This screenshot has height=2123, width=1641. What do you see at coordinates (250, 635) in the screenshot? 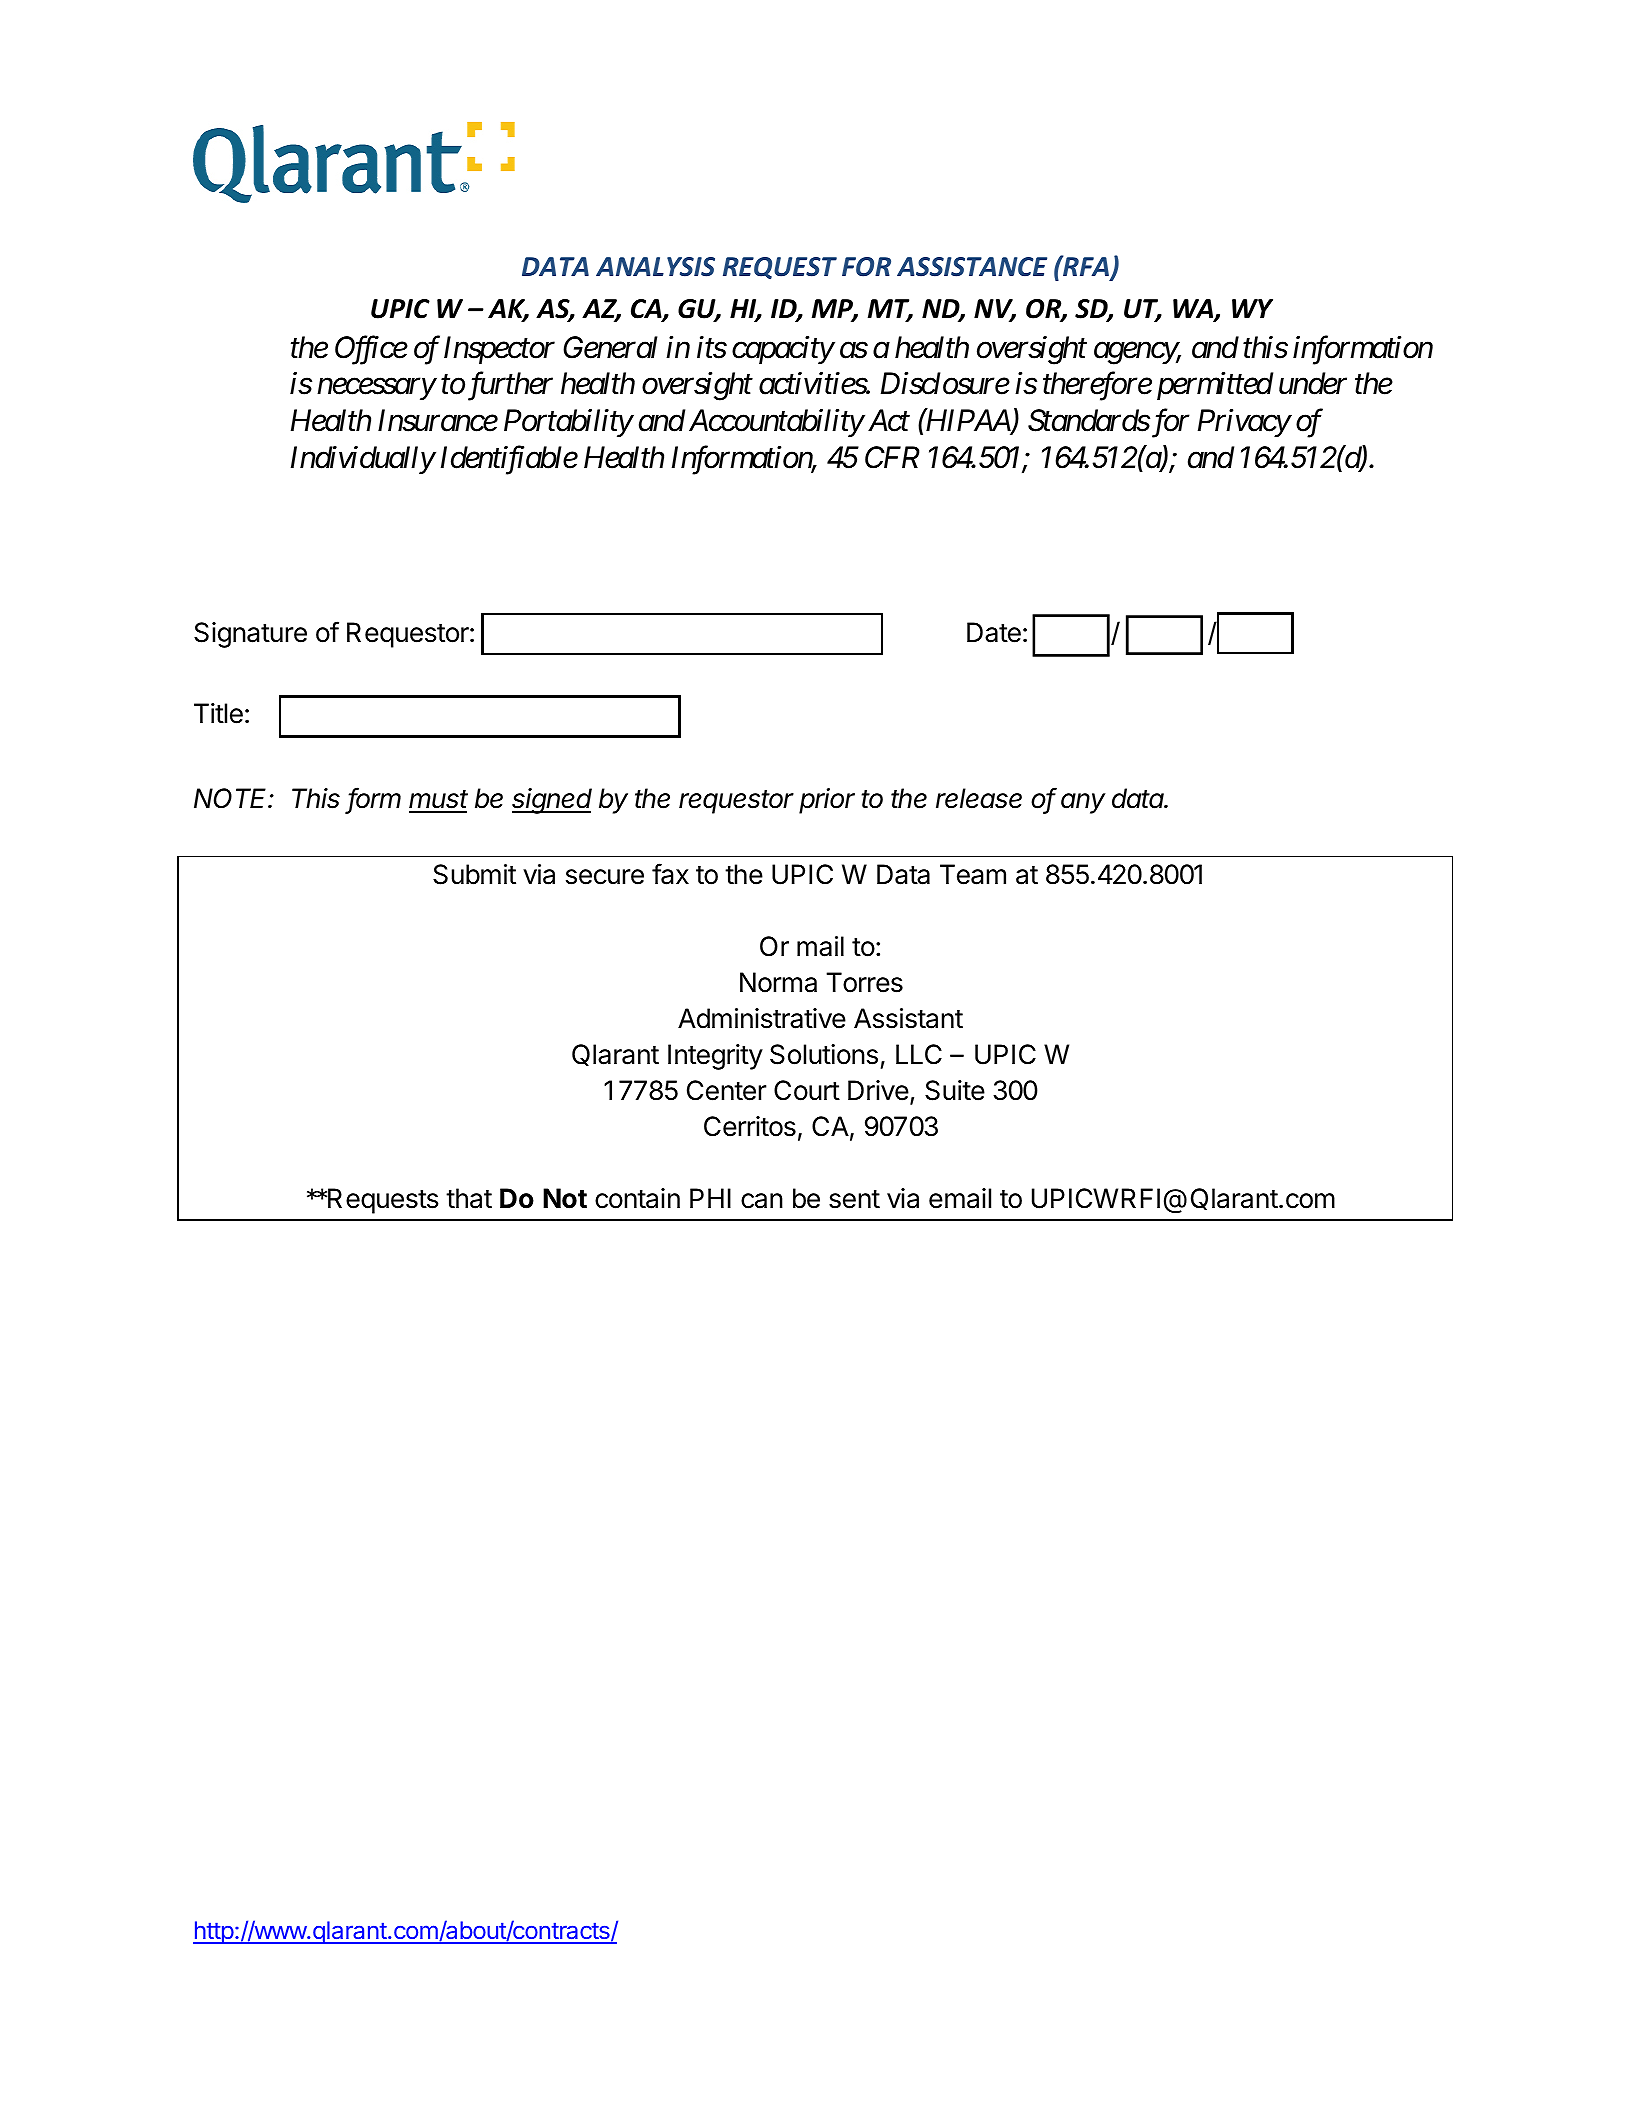
I see `Signature` at bounding box center [250, 635].
